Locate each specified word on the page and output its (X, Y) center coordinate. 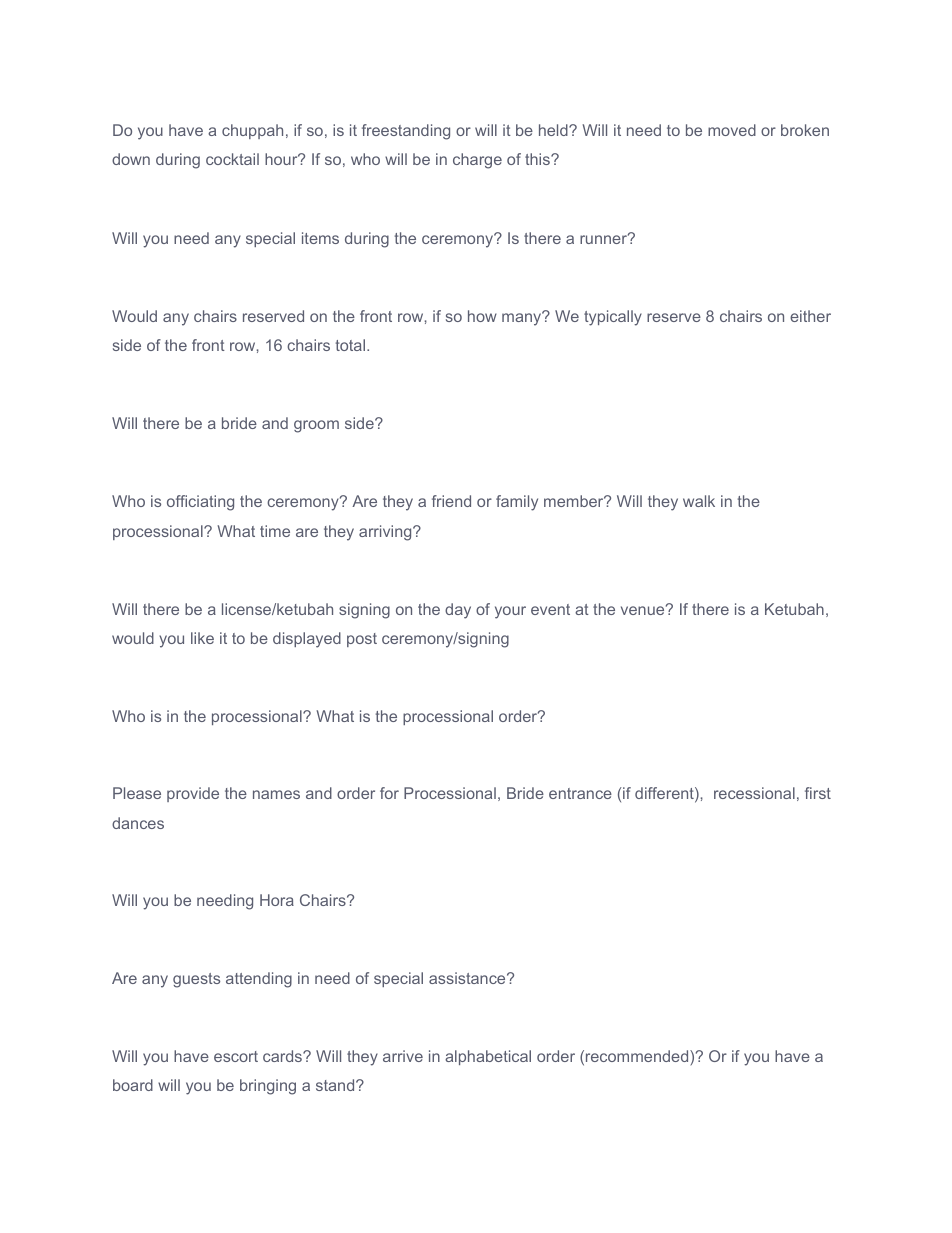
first (818, 793)
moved (732, 130)
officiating (200, 503)
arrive (403, 1056)
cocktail (232, 159)
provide (193, 794)
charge (477, 161)
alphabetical (488, 1057)
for (389, 793)
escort (236, 1056)
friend (451, 501)
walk (699, 501)
